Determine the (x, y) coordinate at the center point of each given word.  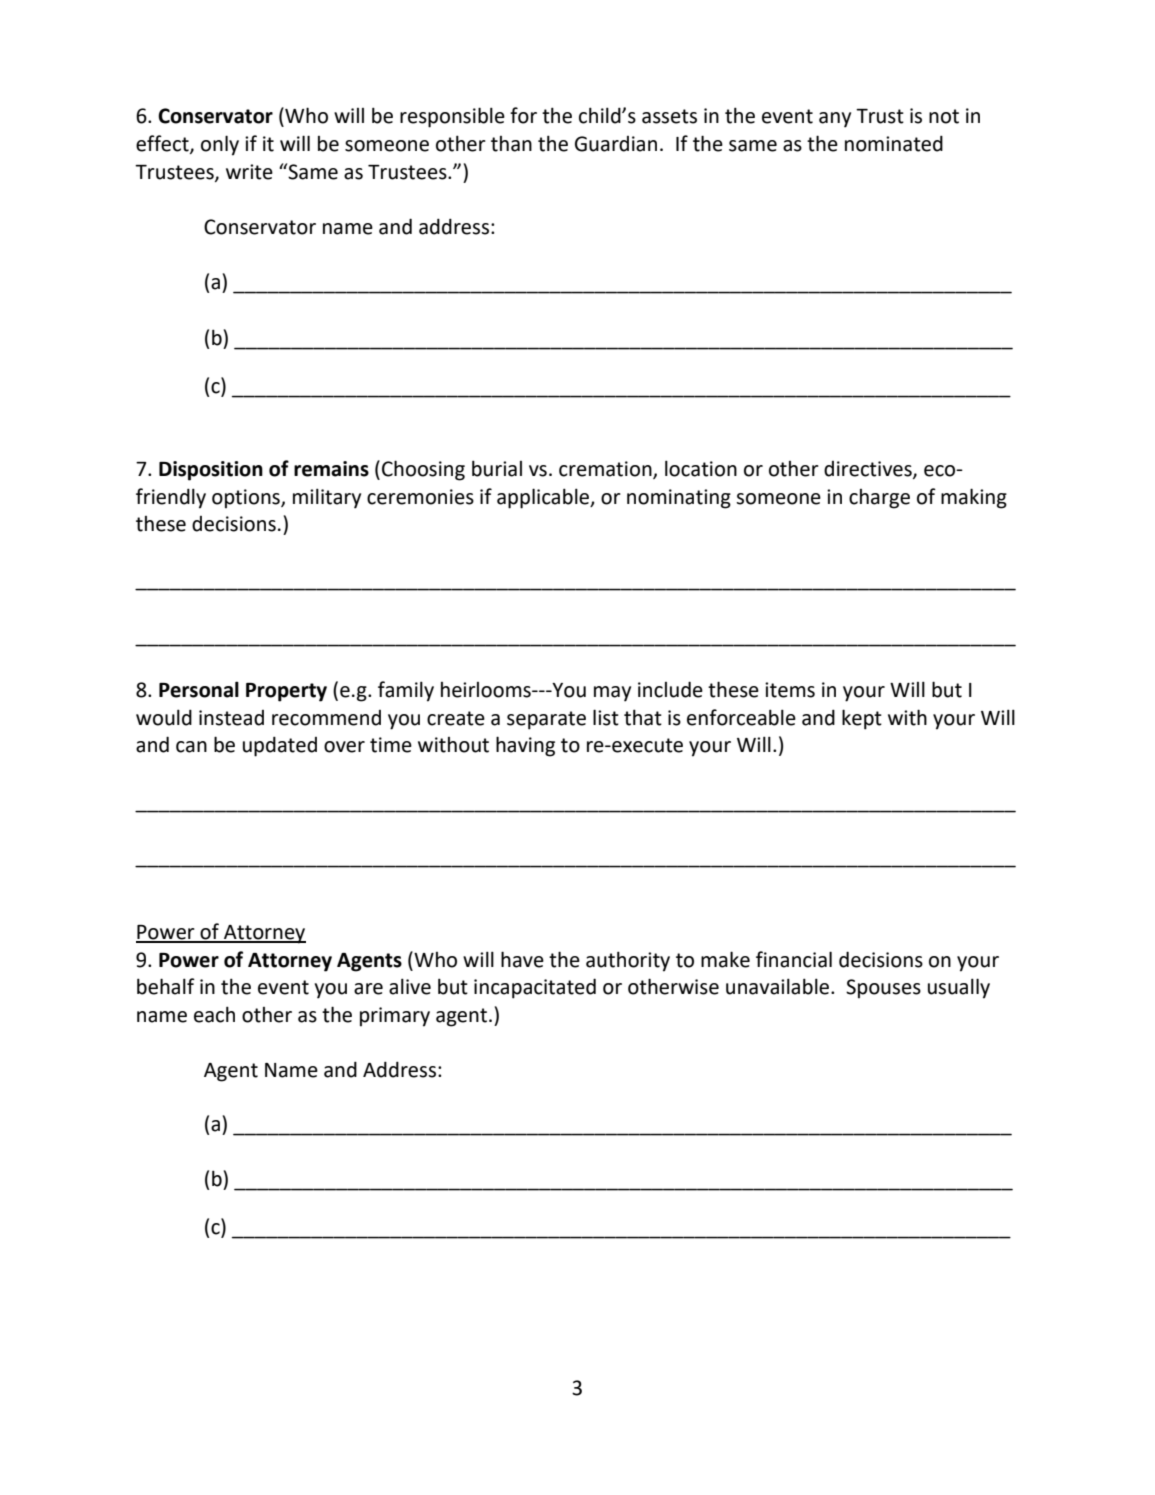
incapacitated (535, 988)
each (214, 1014)
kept (862, 719)
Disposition (211, 471)
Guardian (616, 144)
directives (869, 470)
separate (546, 720)
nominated (894, 143)
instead (231, 718)
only (220, 145)
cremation (606, 470)
